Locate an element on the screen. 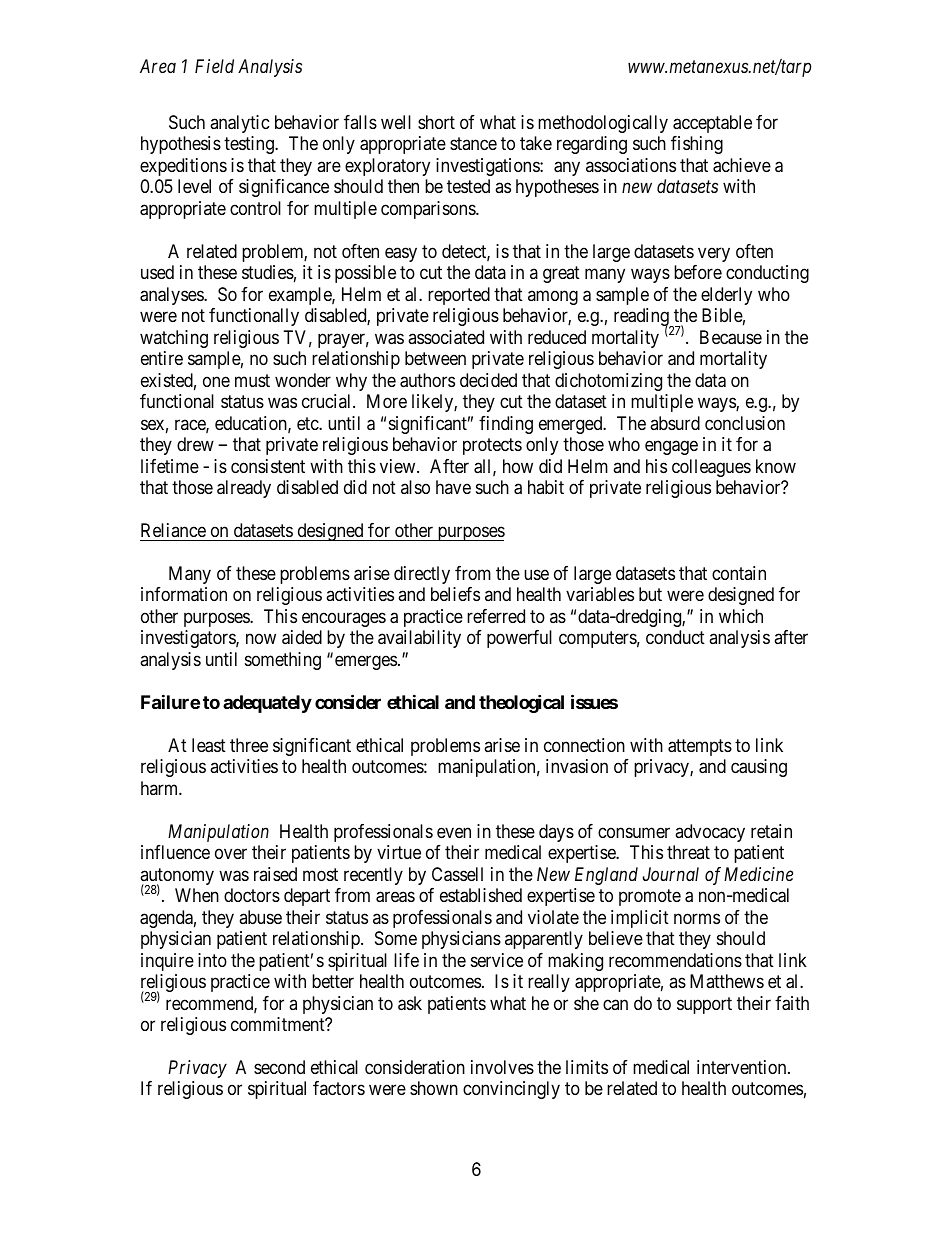  threat is located at coordinates (688, 852).
